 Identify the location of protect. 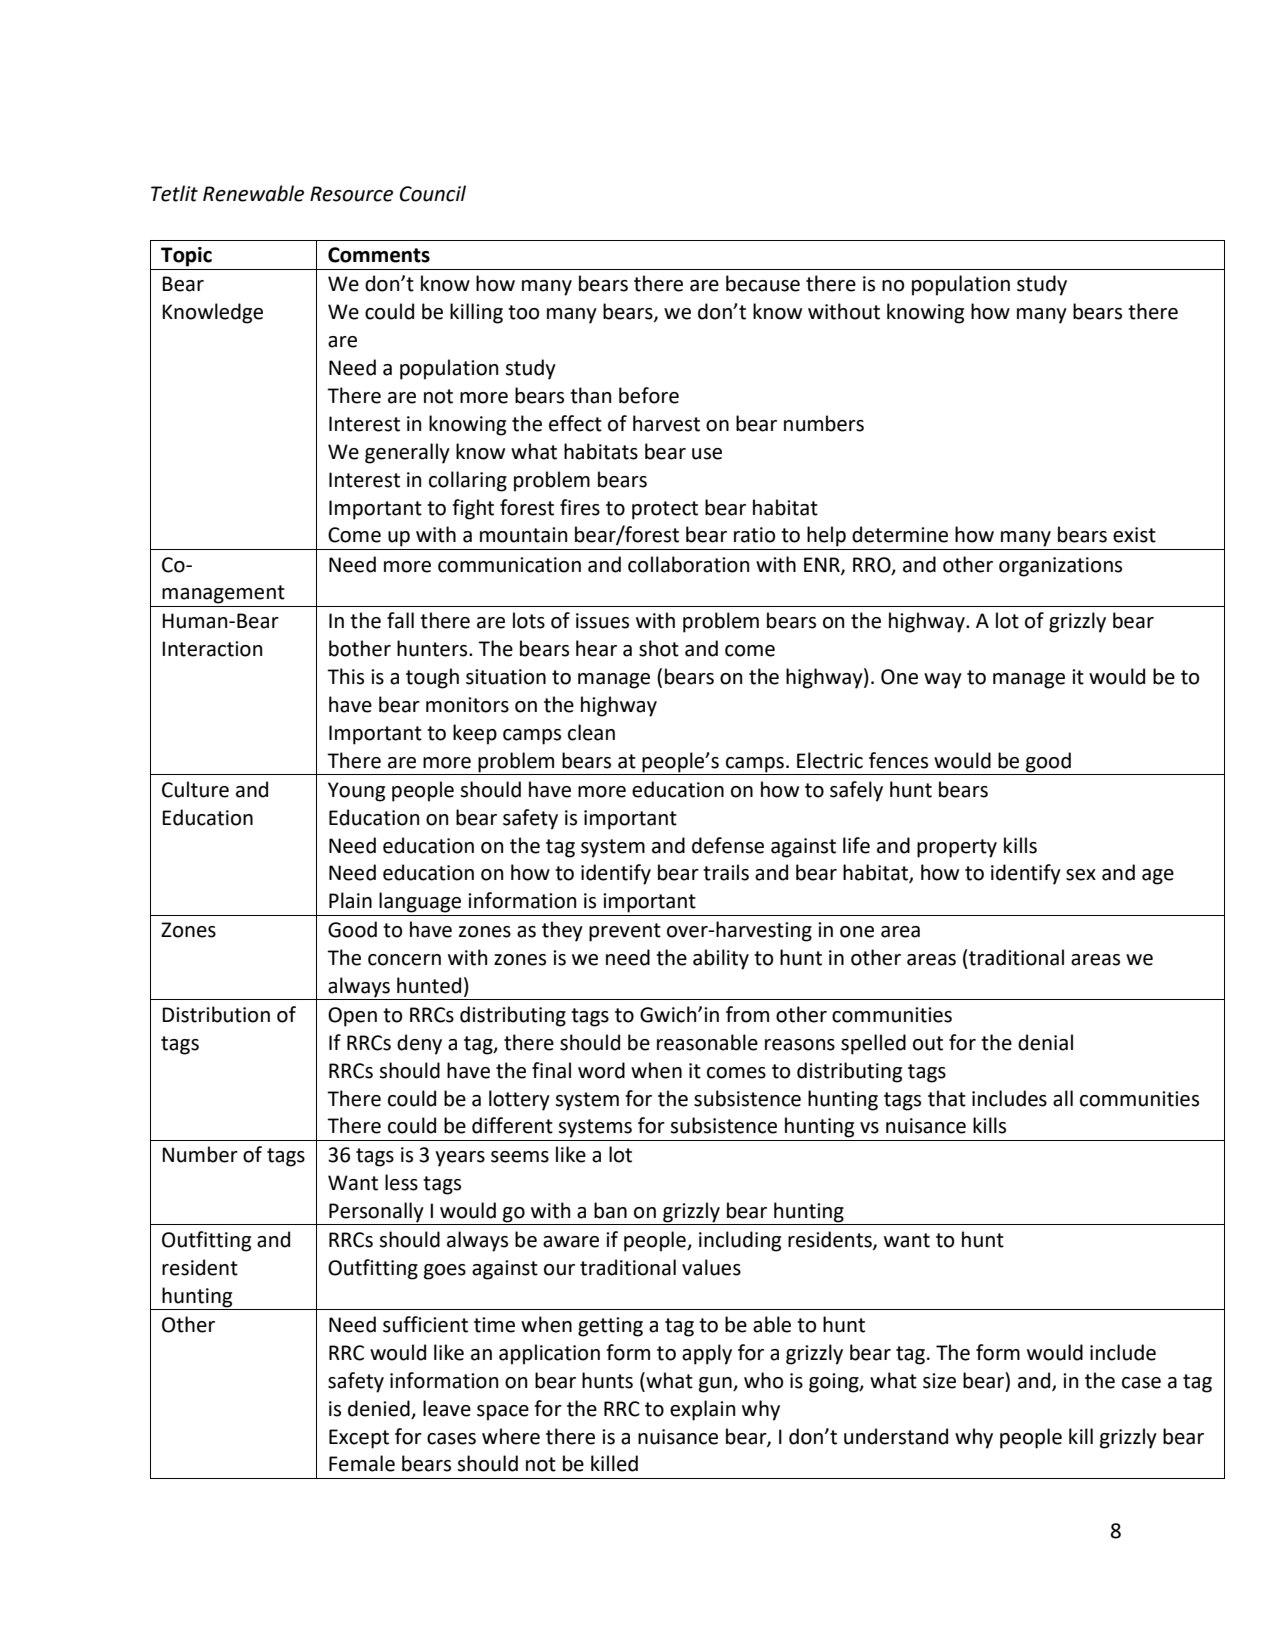
(665, 510).
